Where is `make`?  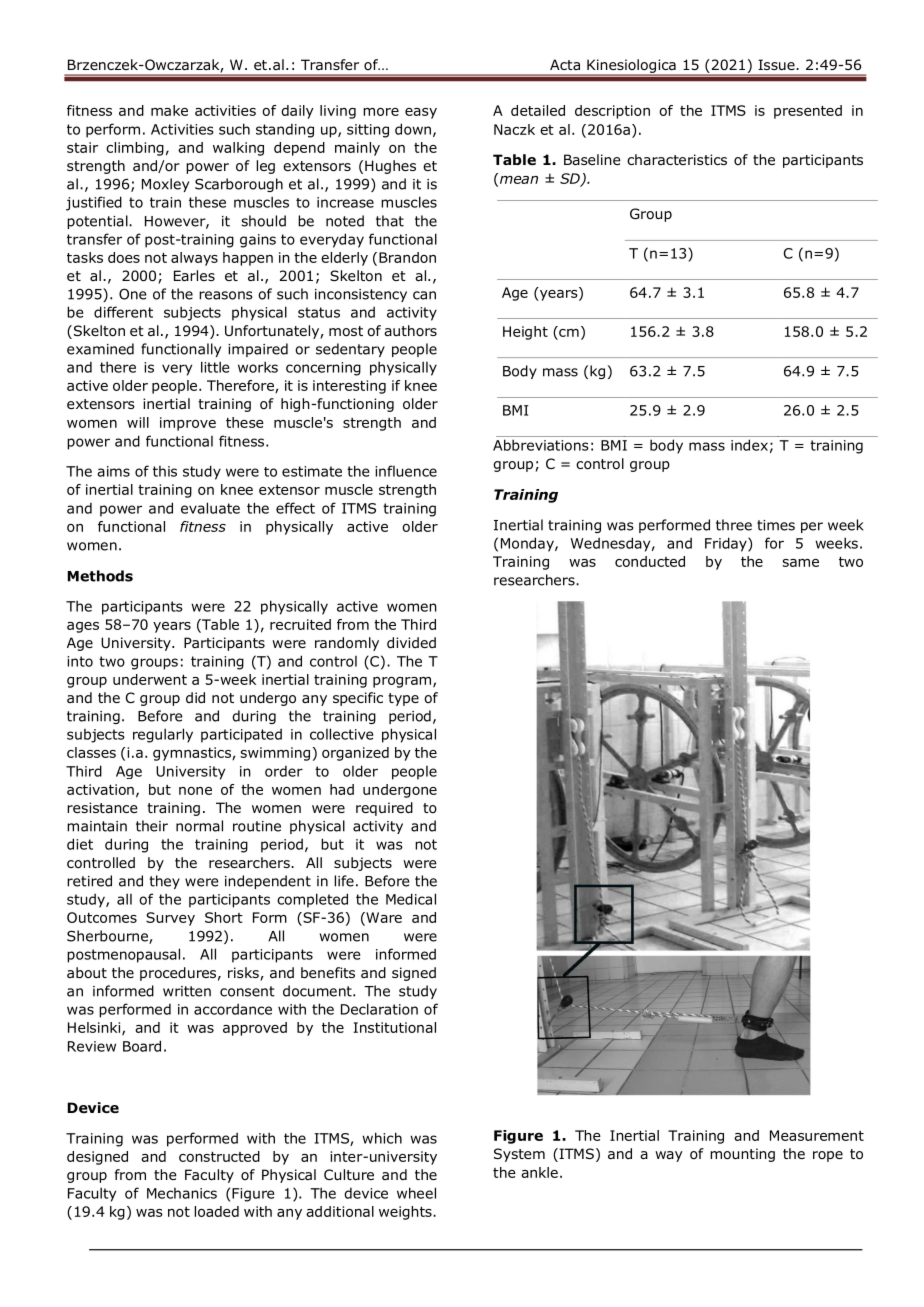 make is located at coordinates (169, 110).
